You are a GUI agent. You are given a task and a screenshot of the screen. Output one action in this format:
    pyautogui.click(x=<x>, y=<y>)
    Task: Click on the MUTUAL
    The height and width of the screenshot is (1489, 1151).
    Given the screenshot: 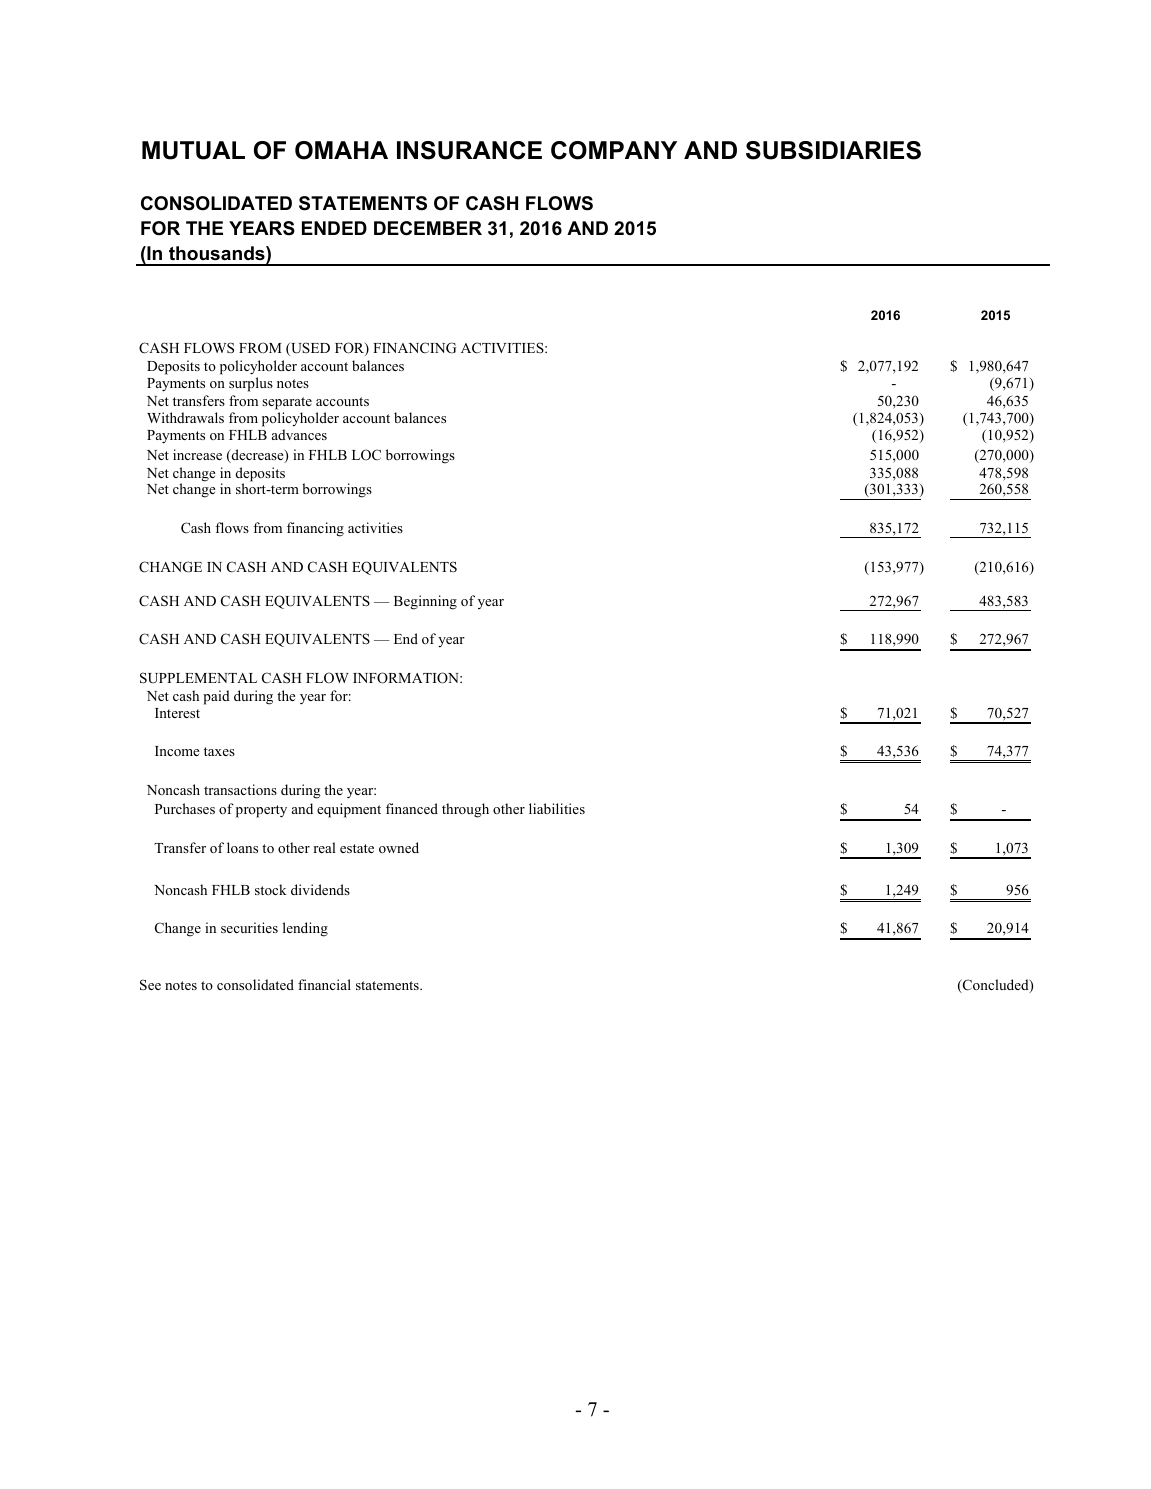 What is the action you would take?
    pyautogui.click(x=193, y=150)
